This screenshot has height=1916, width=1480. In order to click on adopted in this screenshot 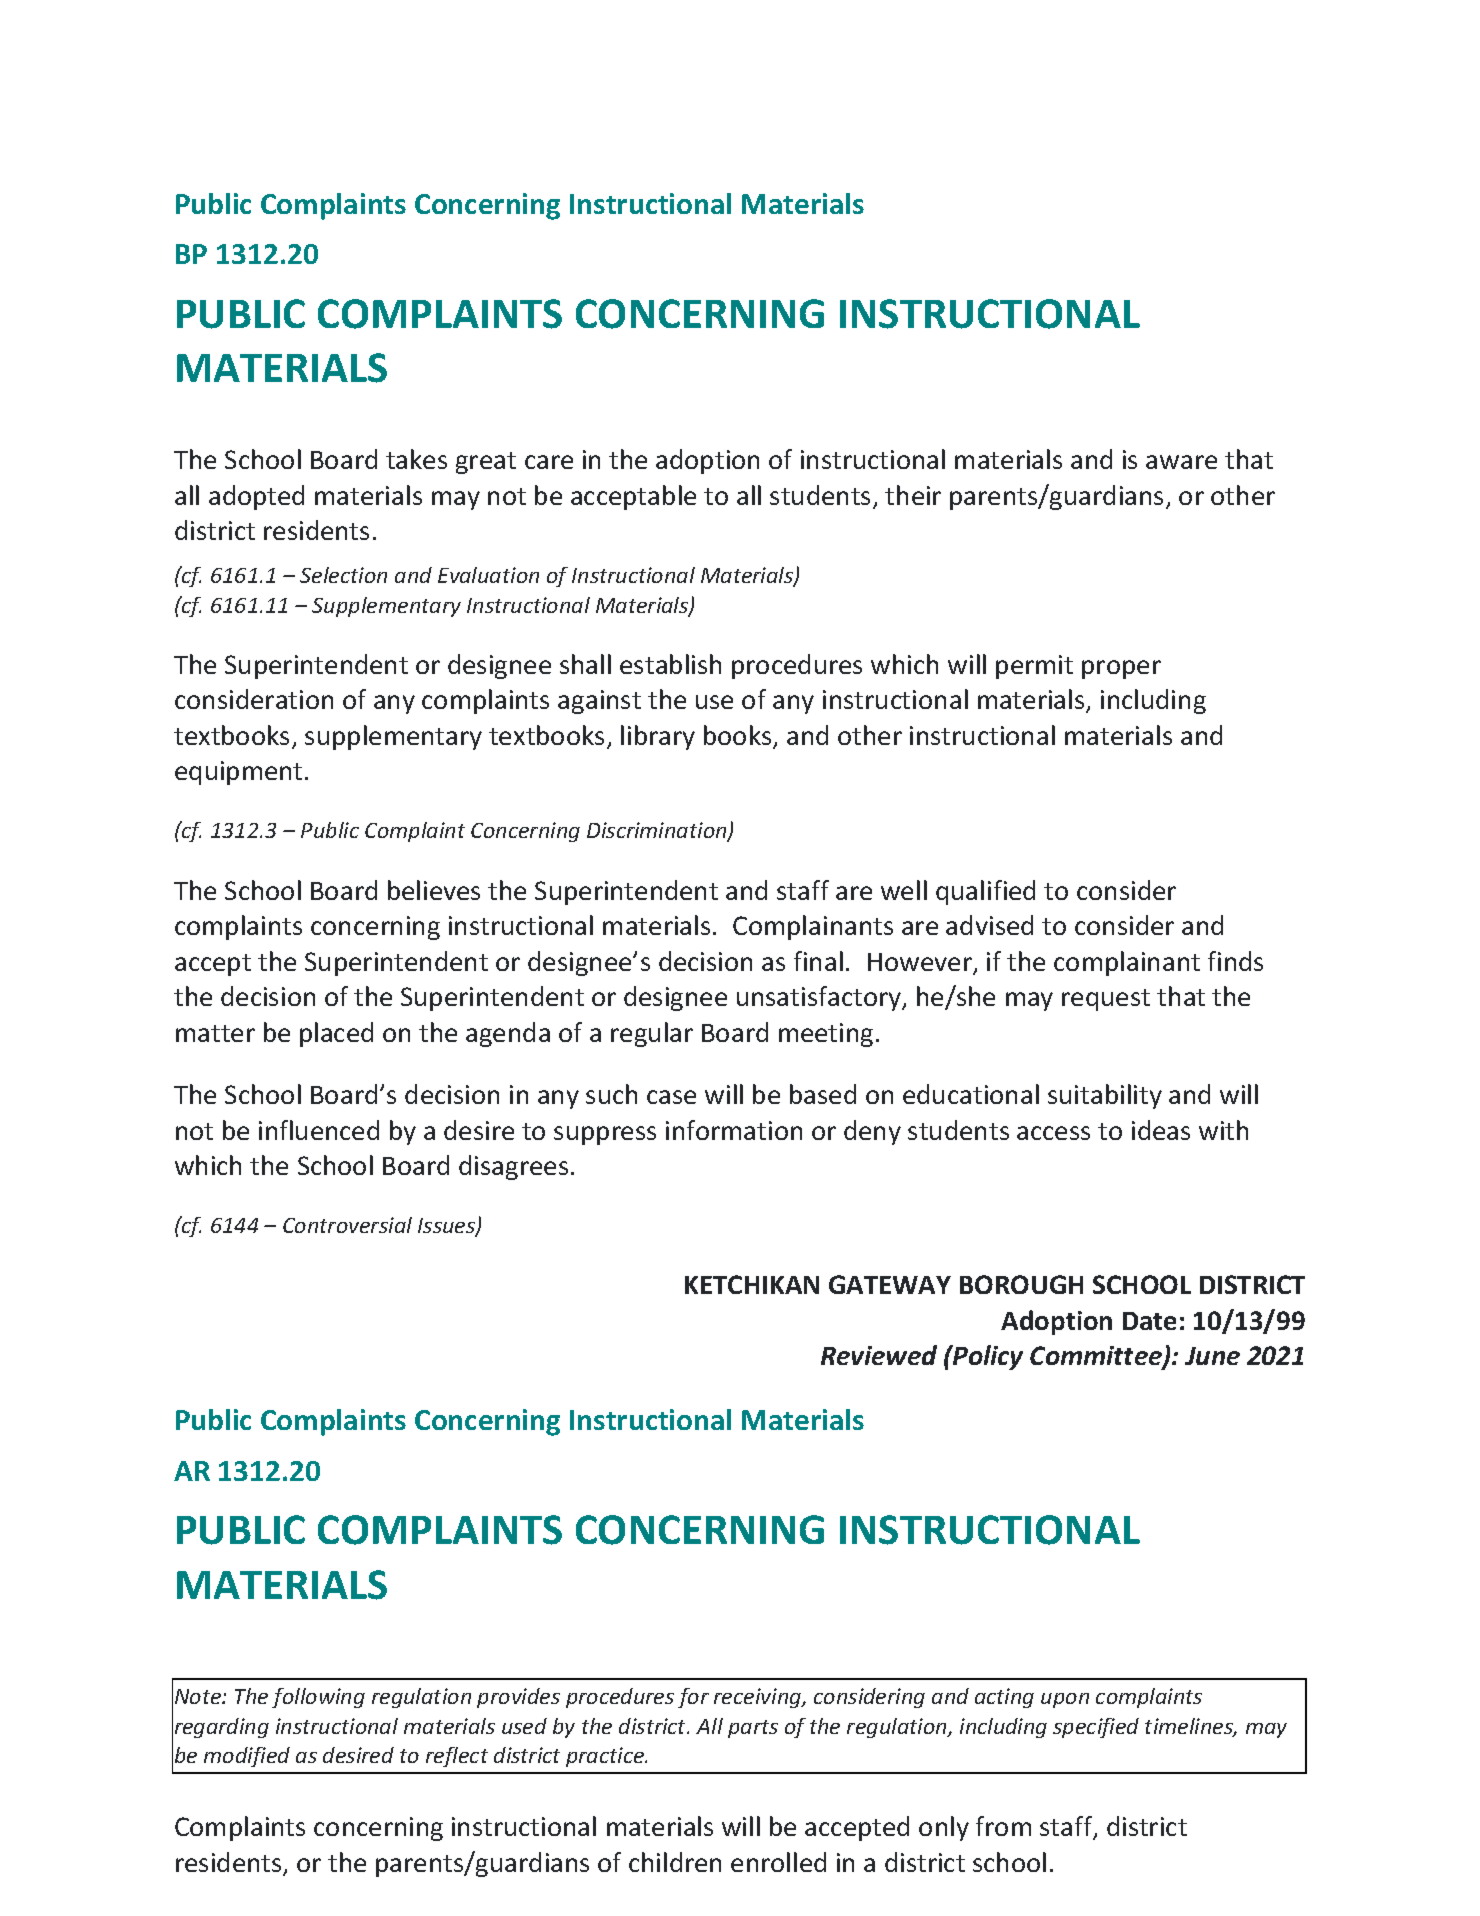, I will do `click(256, 497)`.
